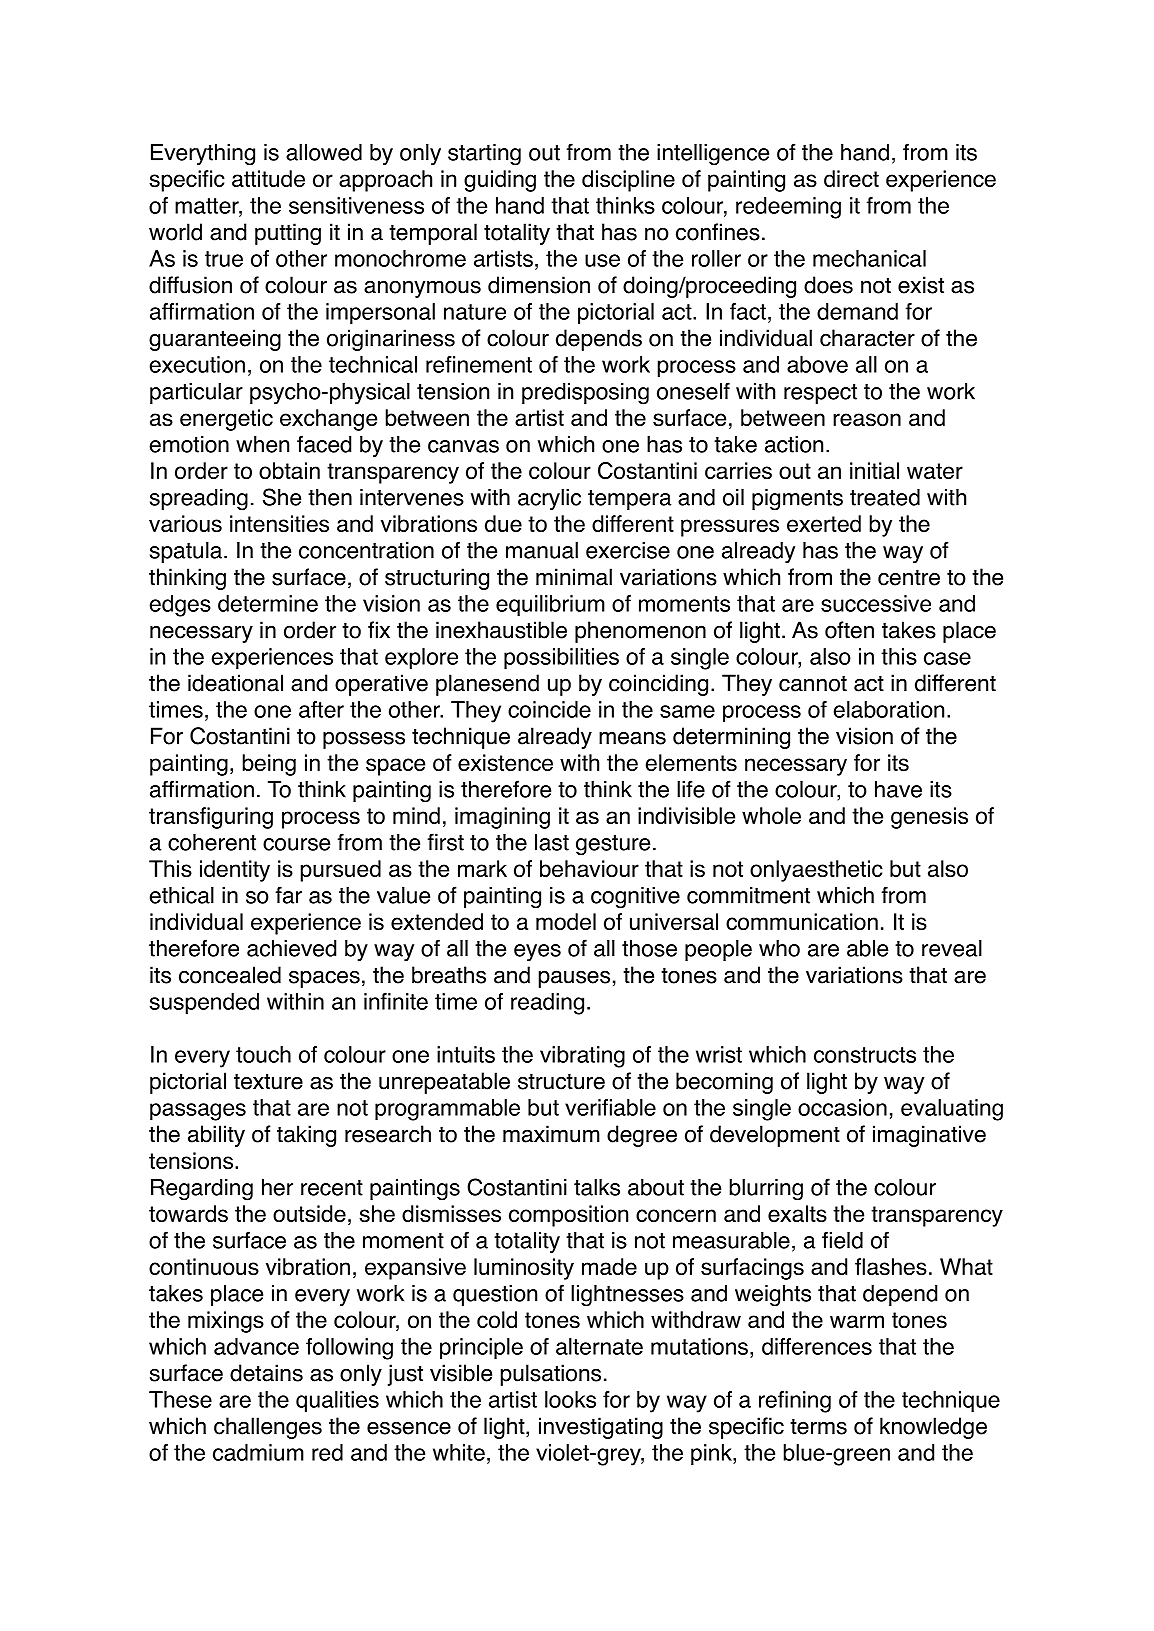 This document has width=1154, height=1631. Describe the element at coordinates (268, 1428) in the document. I see `challenges` at that location.
